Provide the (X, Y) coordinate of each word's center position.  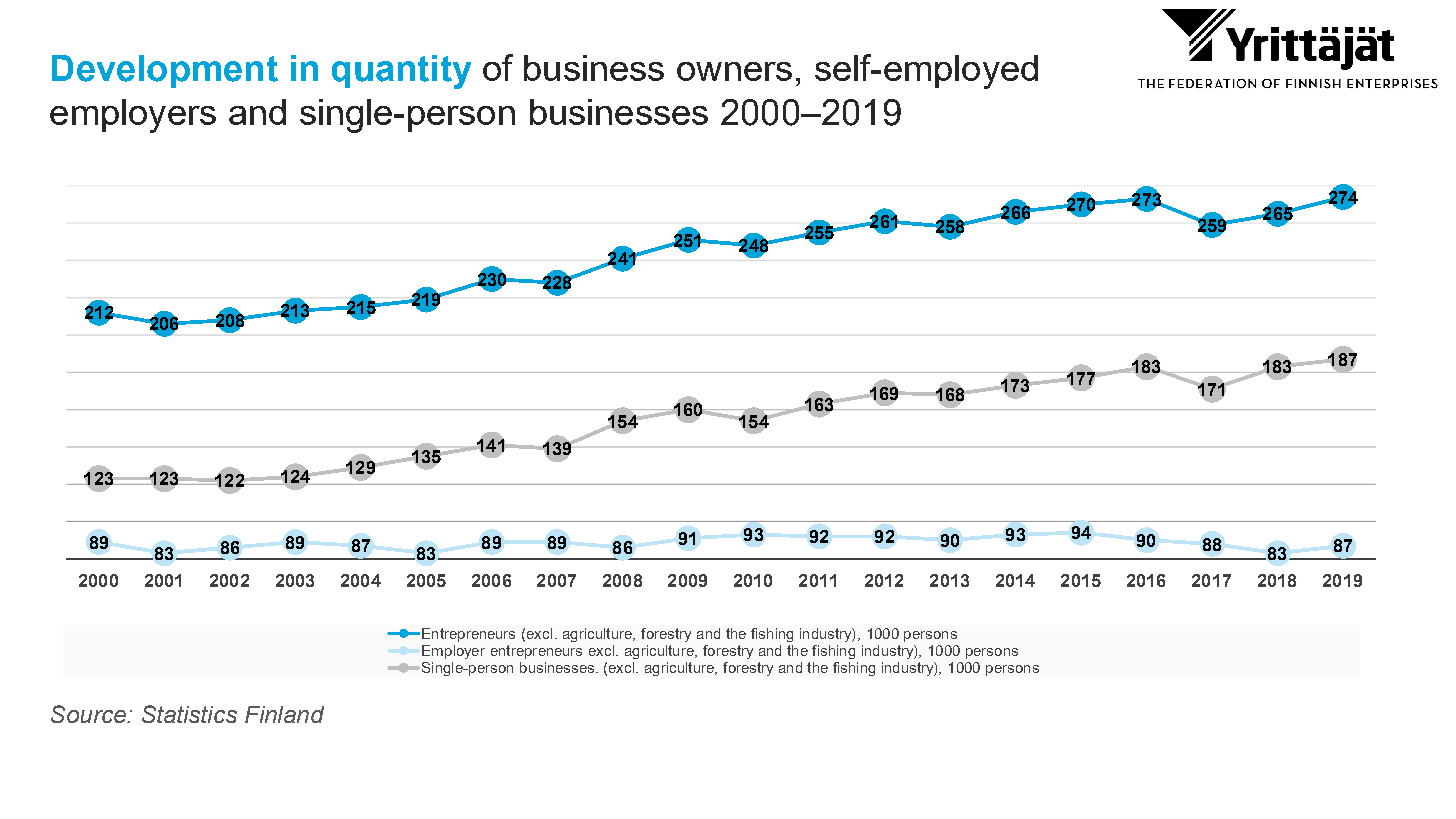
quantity (401, 72)
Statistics (189, 714)
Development (165, 71)
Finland (284, 714)
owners (734, 71)
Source (89, 714)
